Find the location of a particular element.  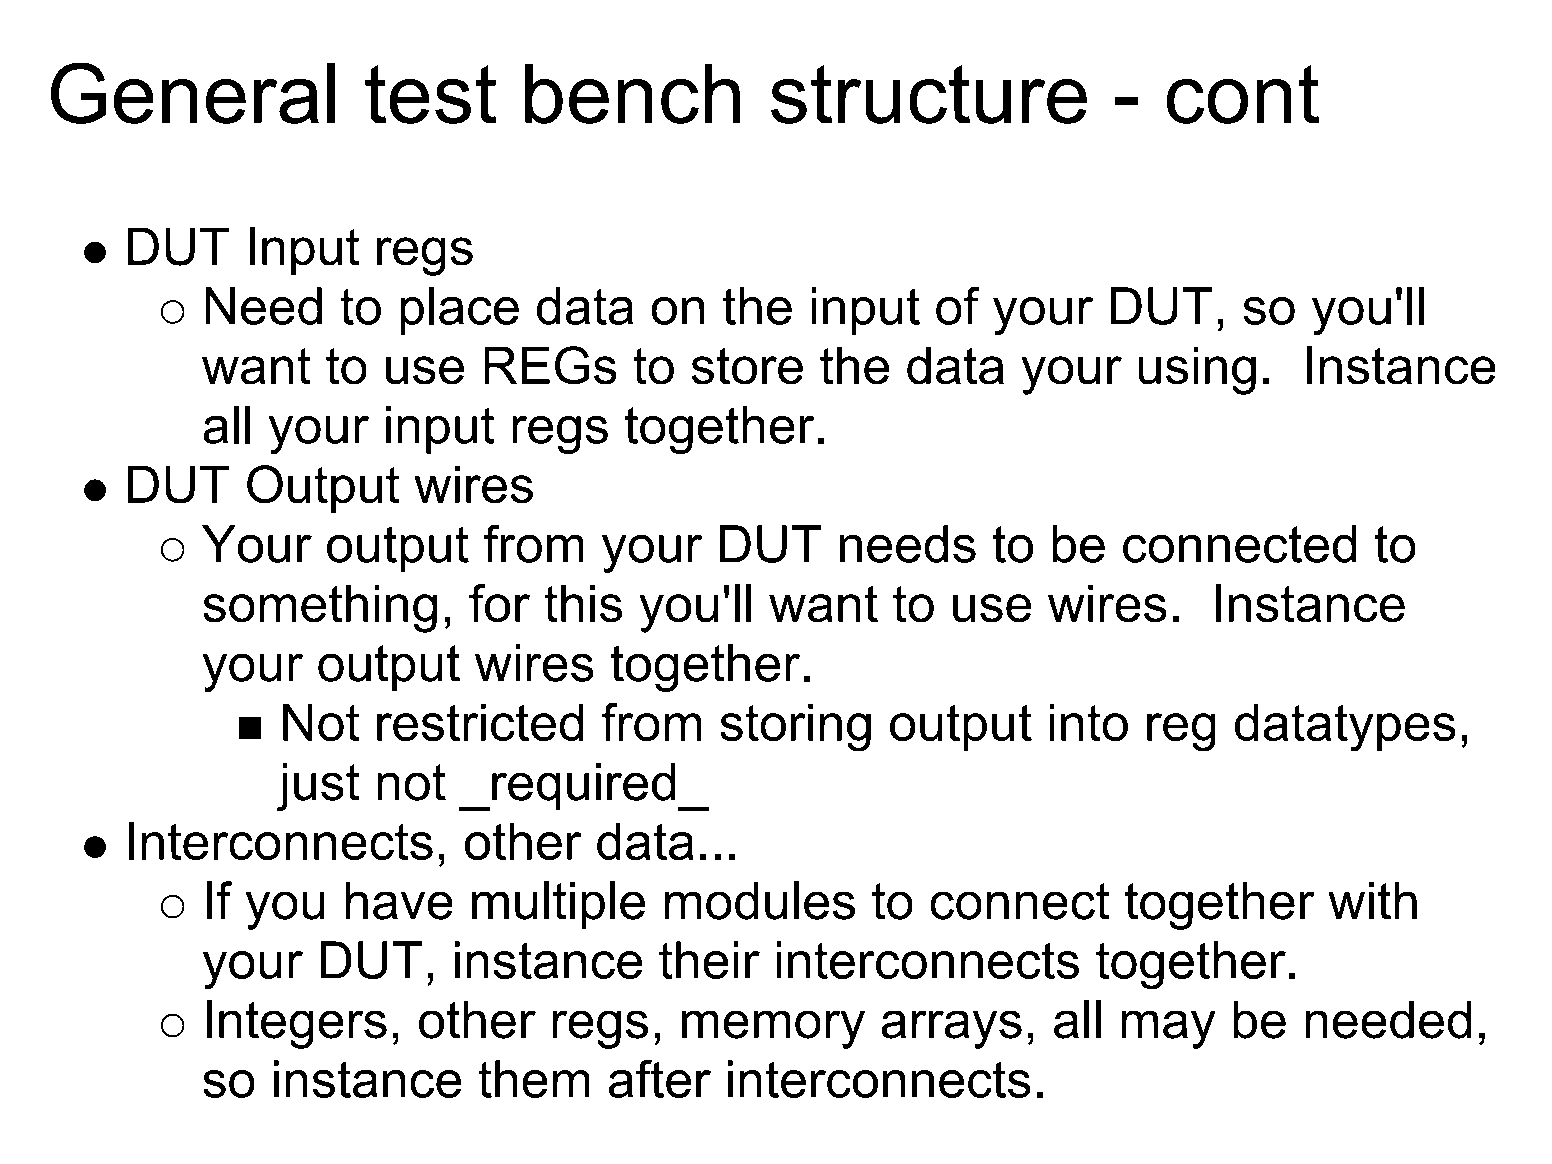

cont is located at coordinates (1243, 94).
